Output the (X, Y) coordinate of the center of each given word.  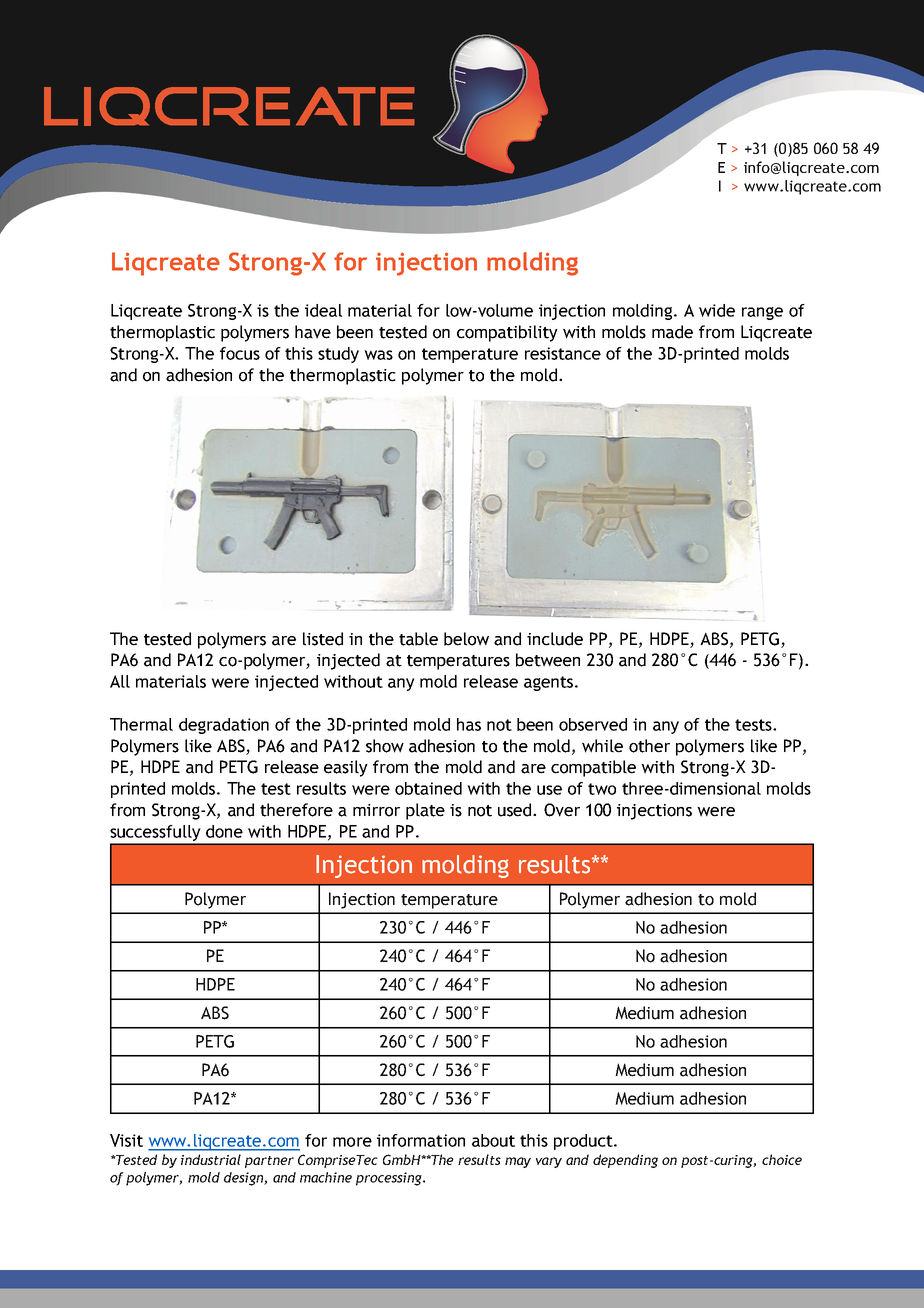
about (493, 1140)
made (672, 332)
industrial (211, 1159)
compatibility (507, 333)
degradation (224, 726)
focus (240, 353)
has (469, 724)
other (649, 746)
